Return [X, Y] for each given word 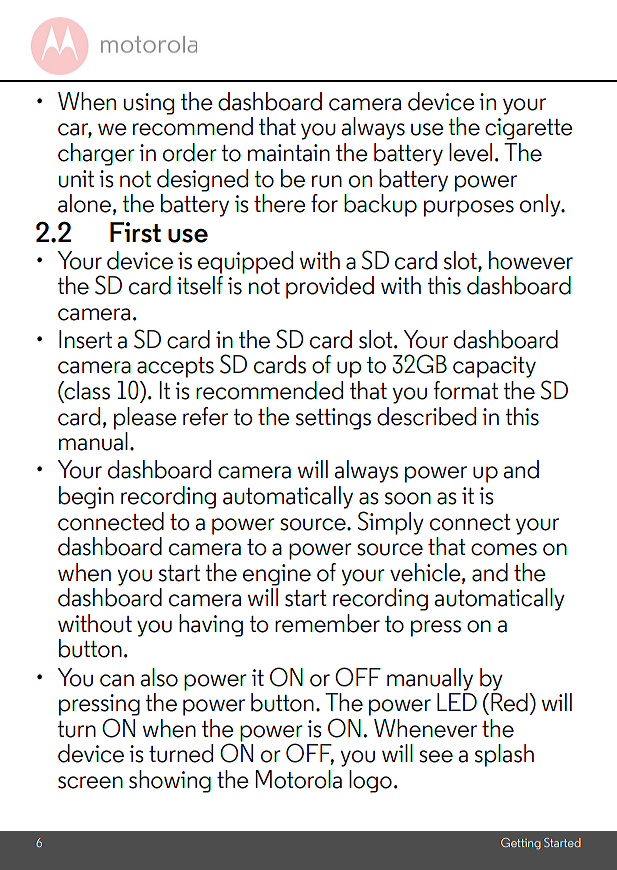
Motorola [298, 779]
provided [330, 287]
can [117, 680]
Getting [521, 843]
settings [333, 419]
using [148, 104]
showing [170, 781]
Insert [85, 339]
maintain [289, 153]
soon [408, 498]
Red [510, 702]
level [470, 152]
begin [86, 497]
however [531, 260]
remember [327, 623]
